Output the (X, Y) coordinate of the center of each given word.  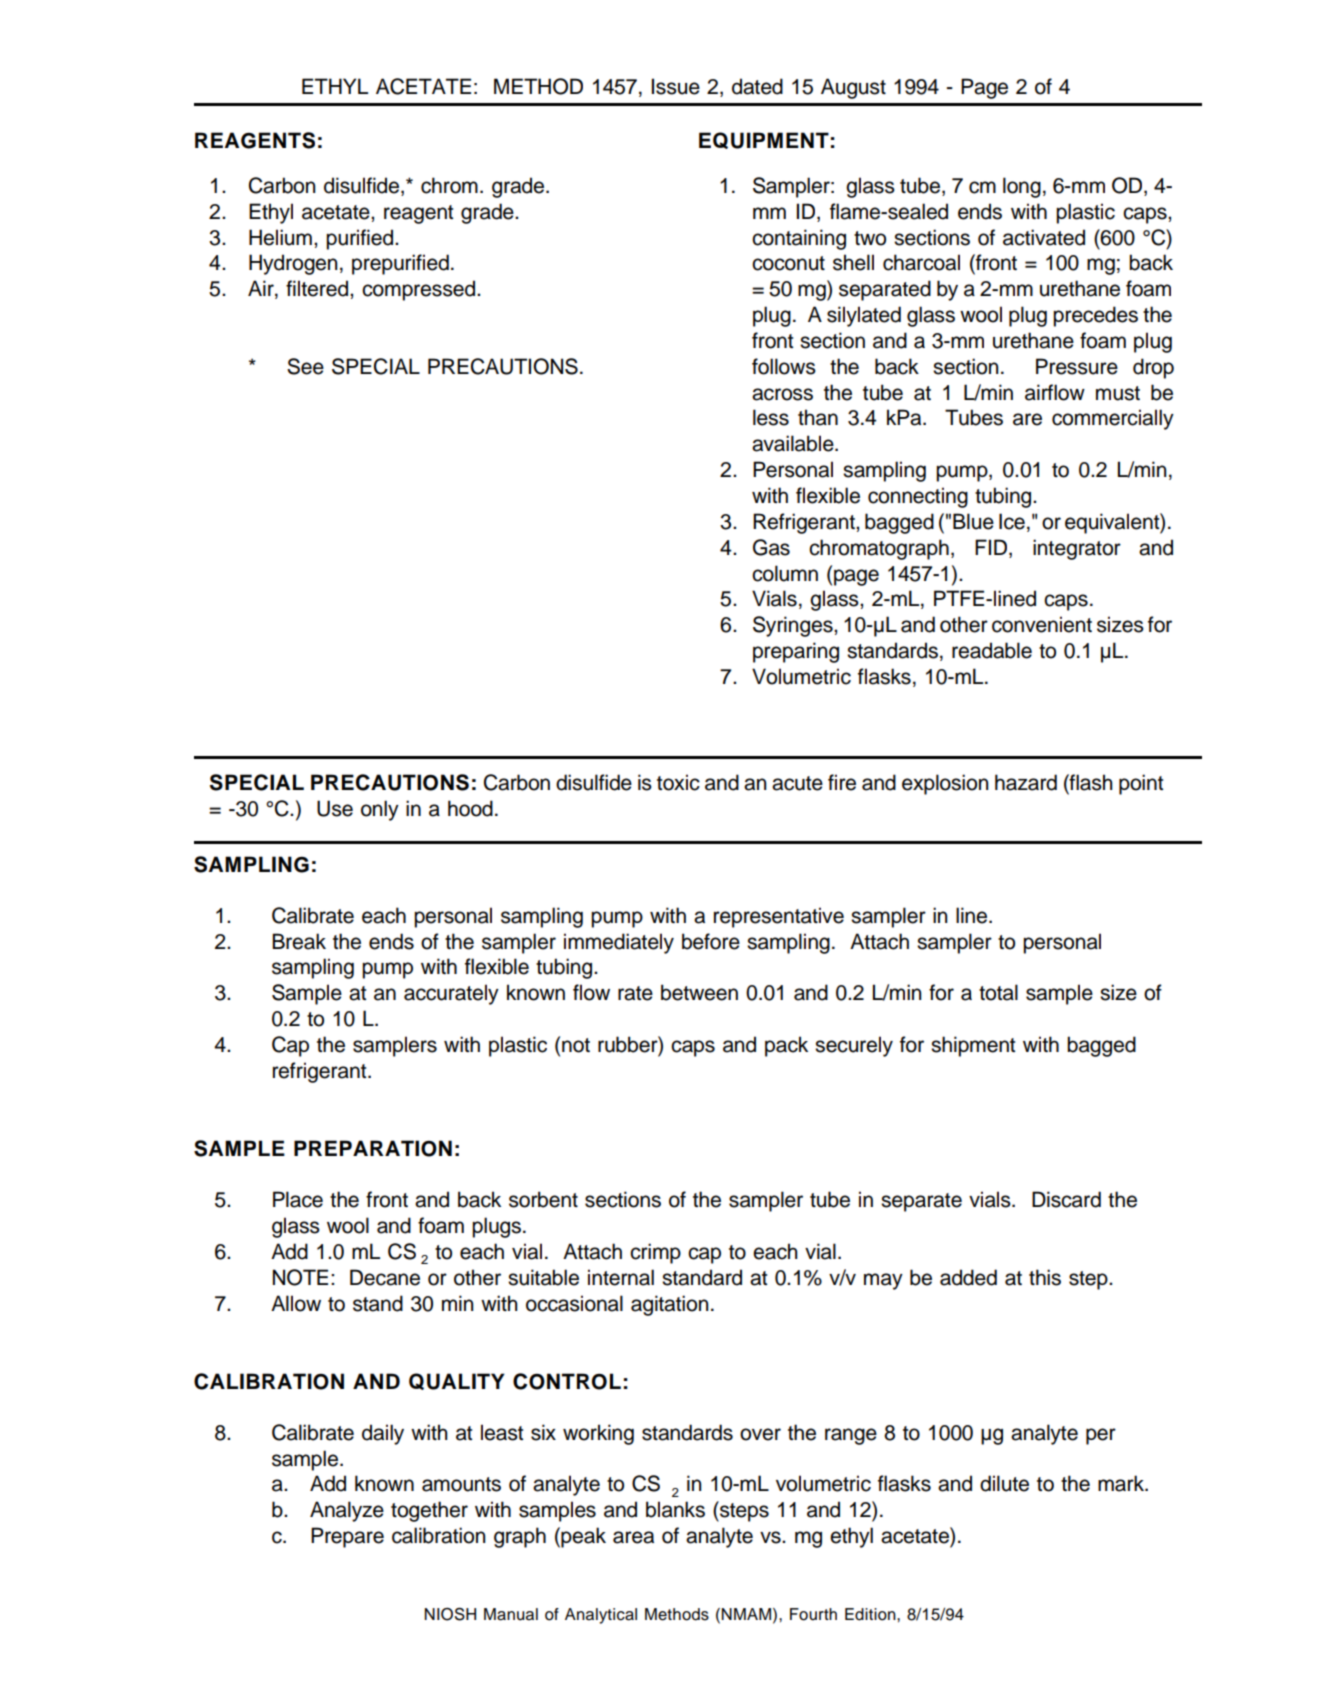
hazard (1026, 782)
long (1022, 187)
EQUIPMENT (764, 140)
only (380, 810)
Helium (280, 237)
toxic (678, 782)
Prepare (347, 1537)
